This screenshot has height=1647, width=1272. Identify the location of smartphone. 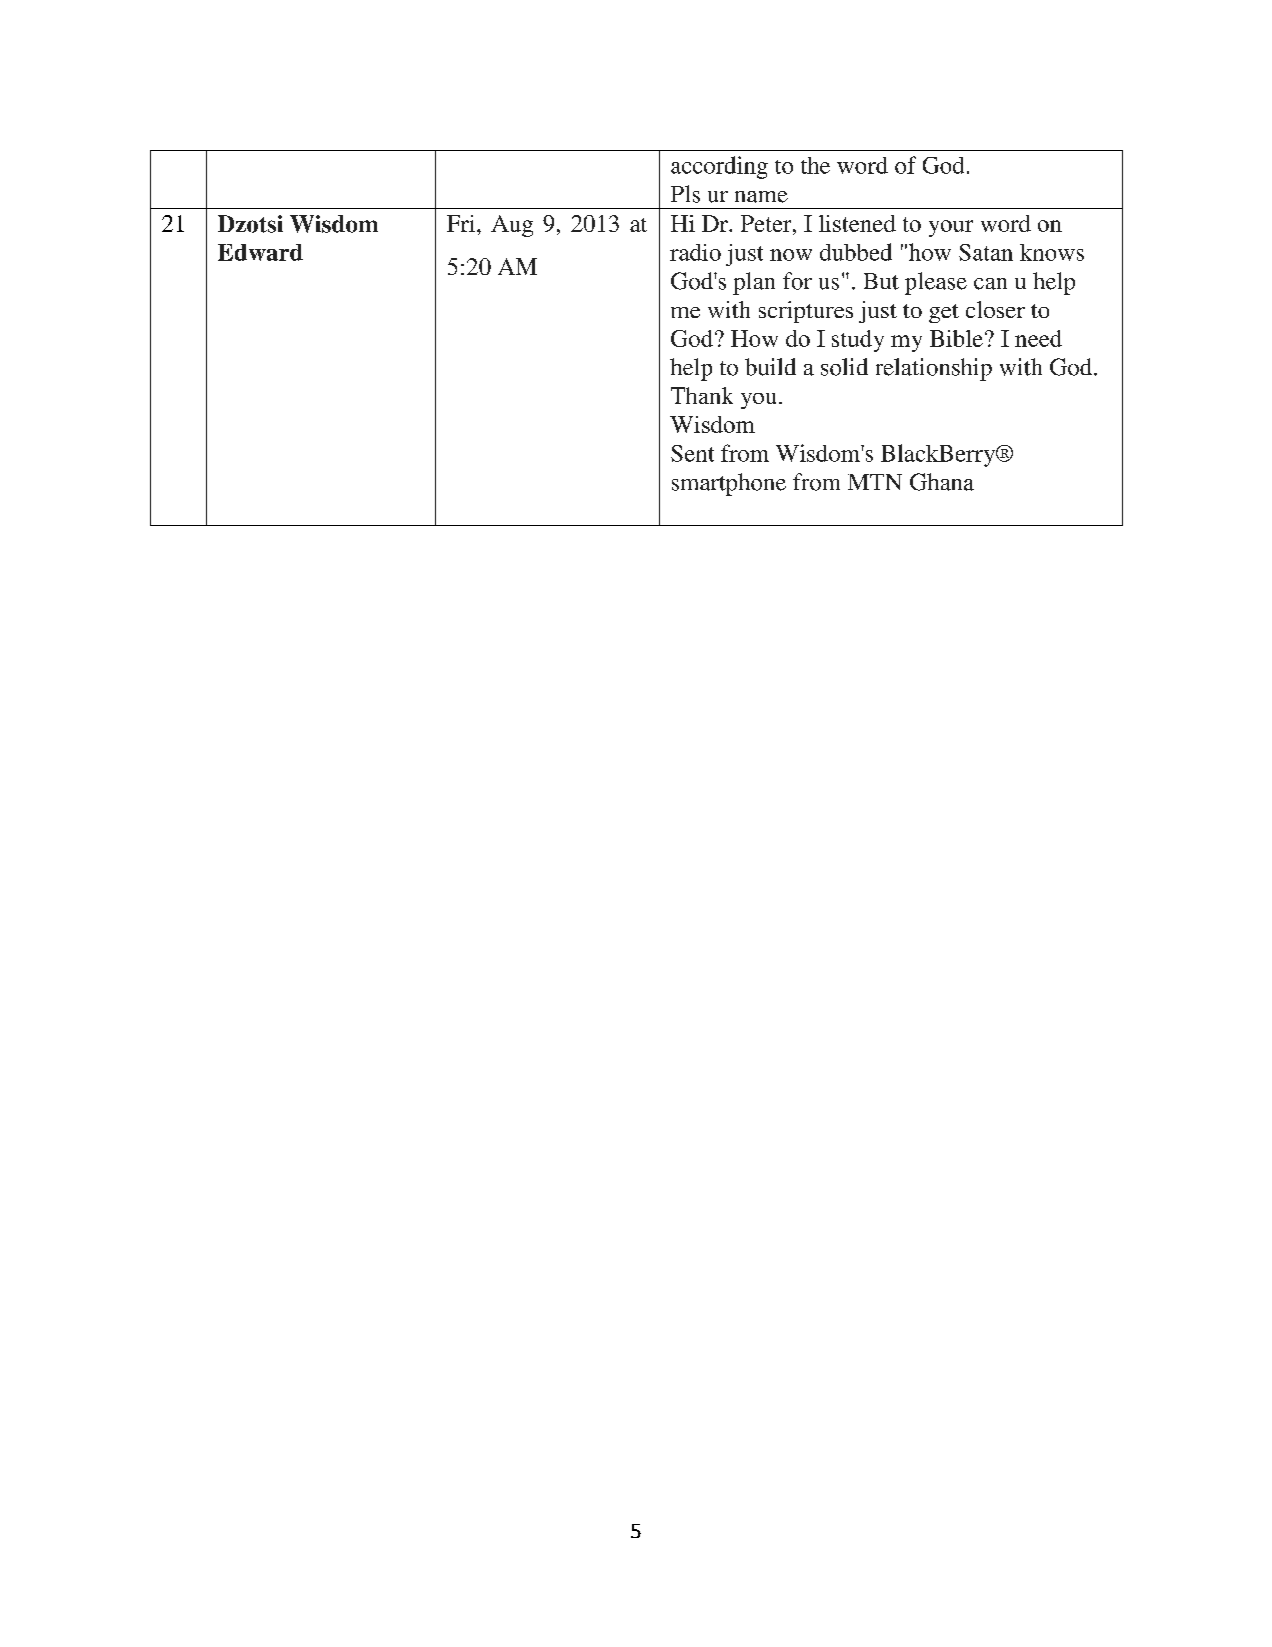
(729, 484).
